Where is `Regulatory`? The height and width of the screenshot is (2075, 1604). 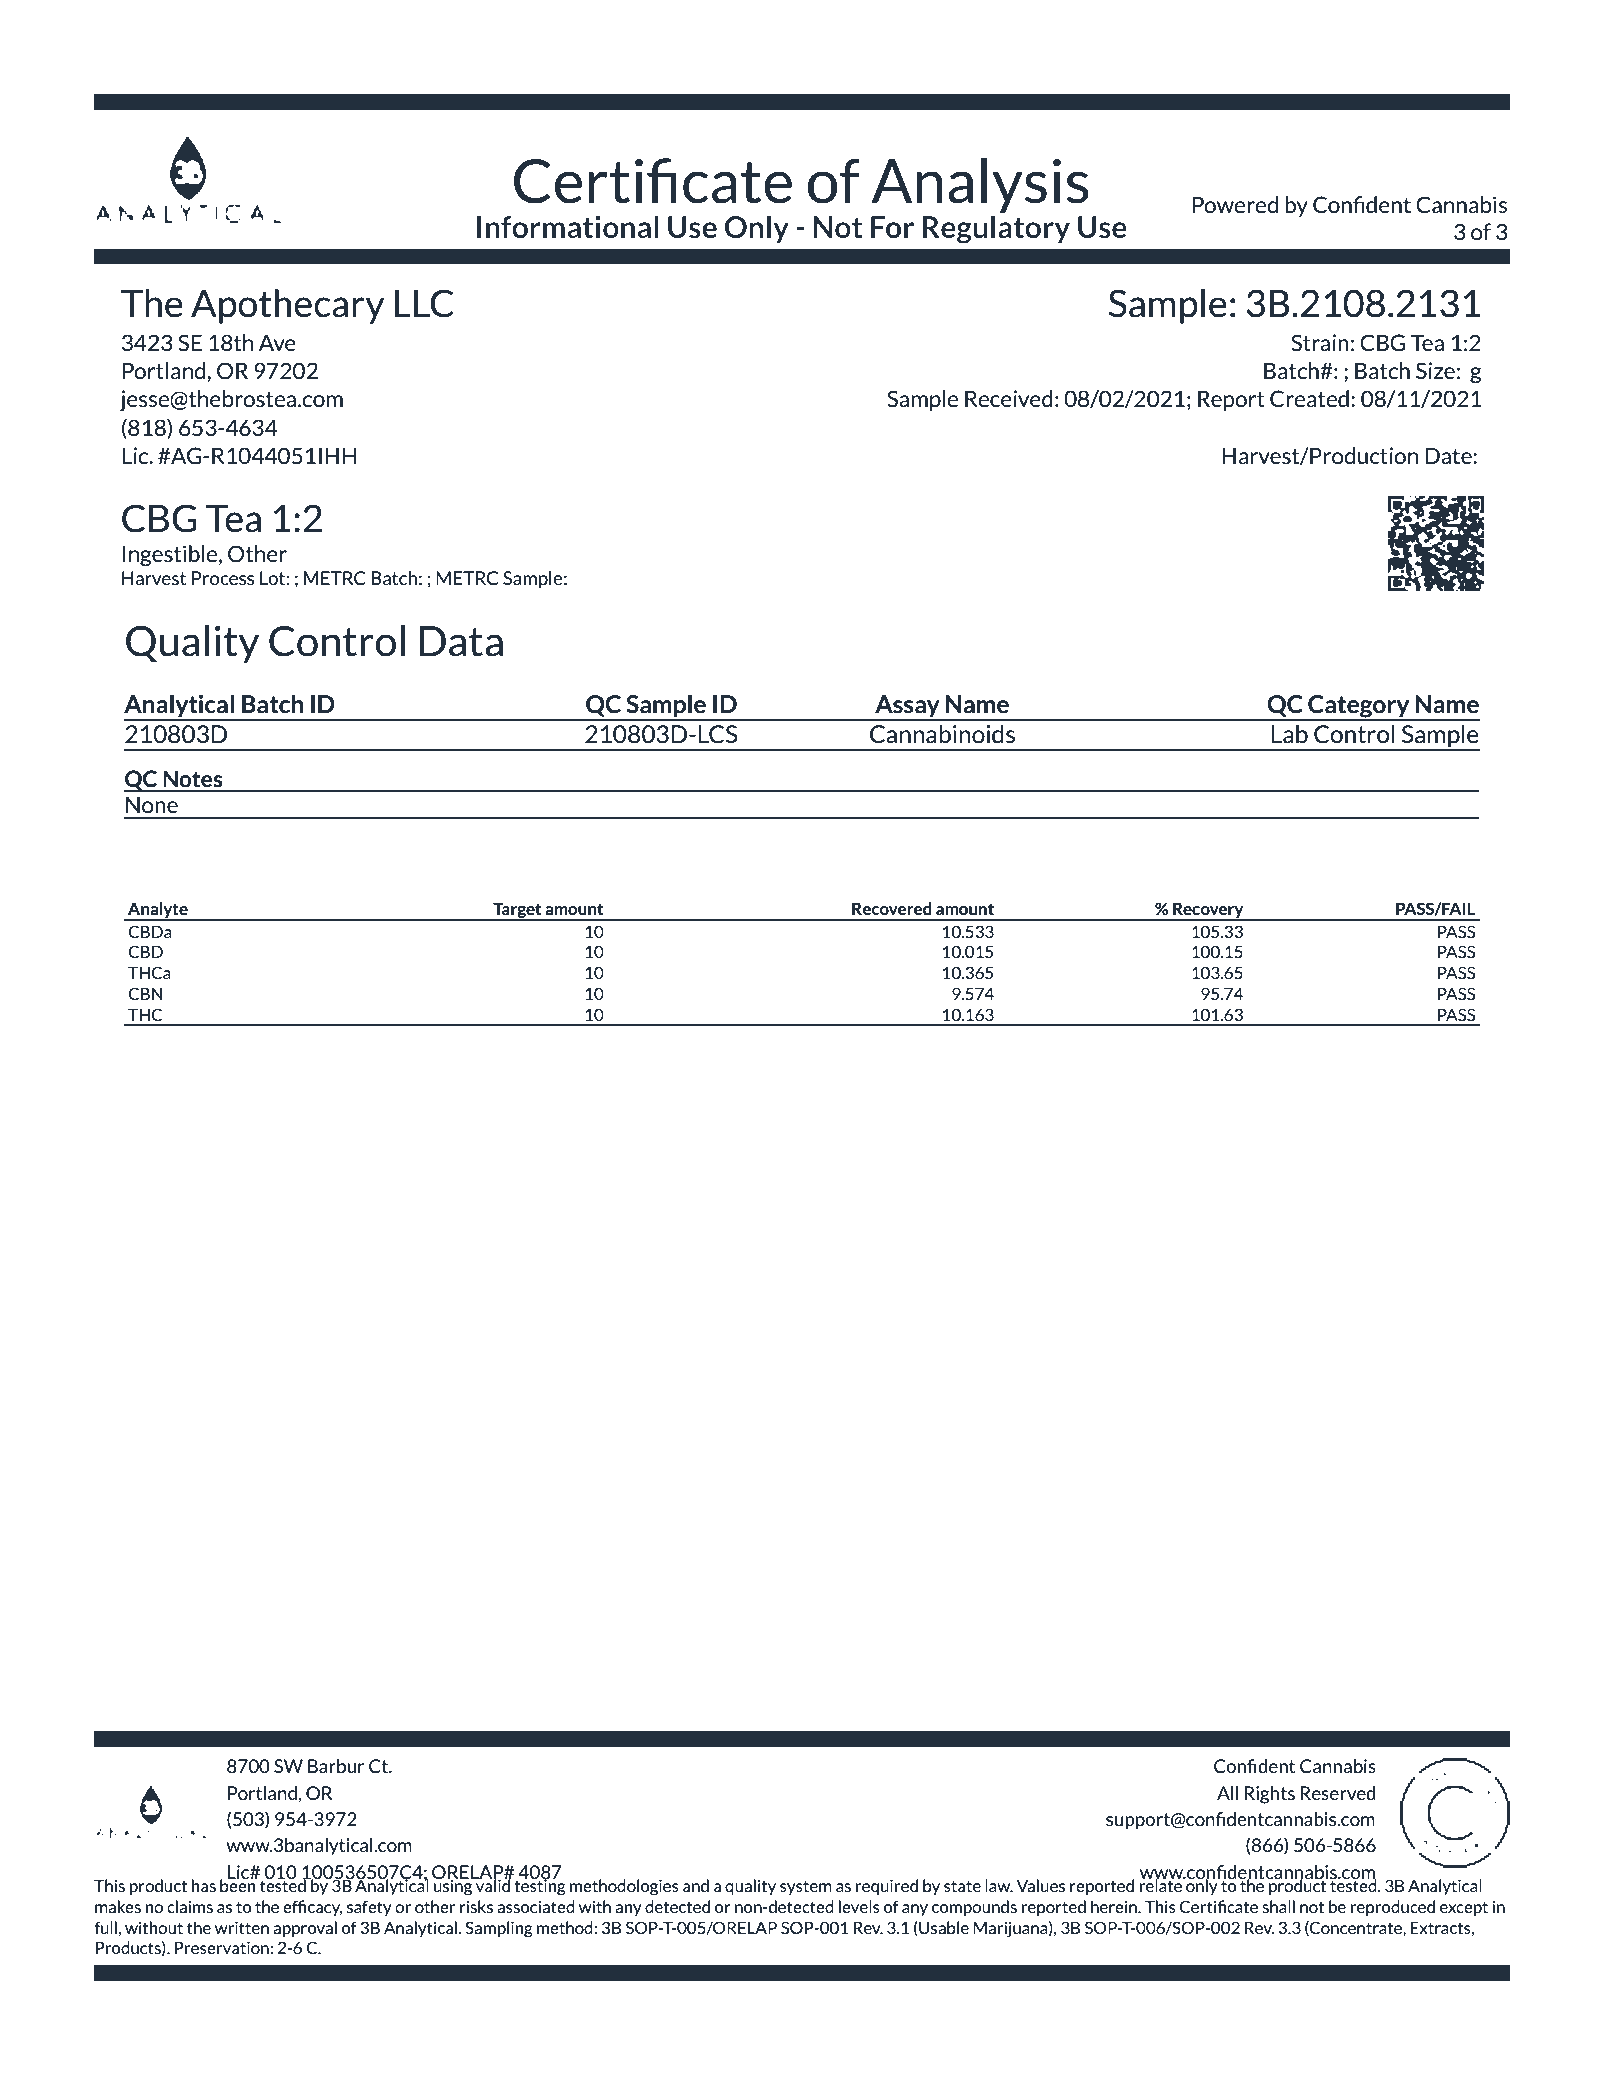
Regulatory is located at coordinates (996, 228).
